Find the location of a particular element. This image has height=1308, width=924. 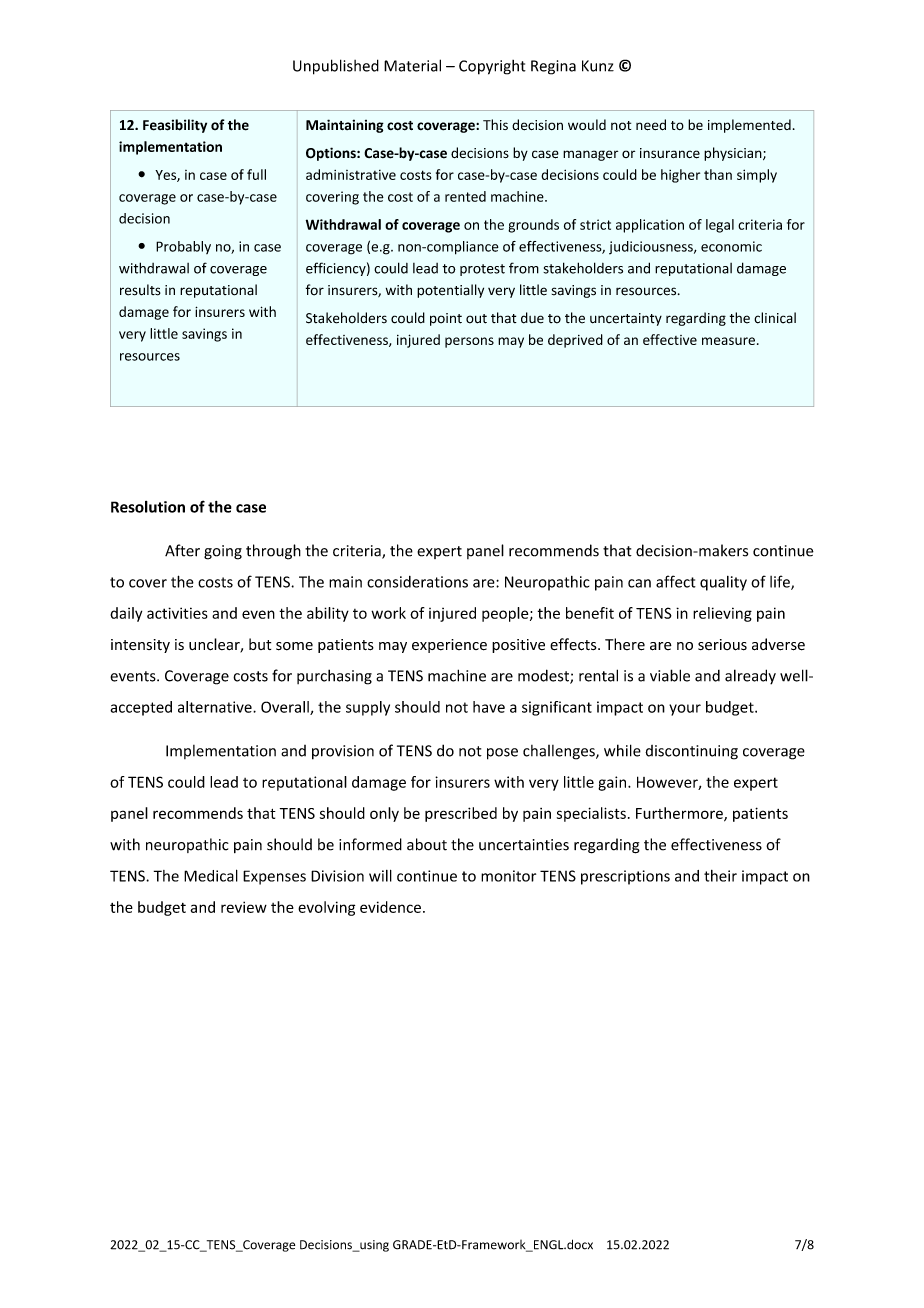

implemented is located at coordinates (749, 126).
